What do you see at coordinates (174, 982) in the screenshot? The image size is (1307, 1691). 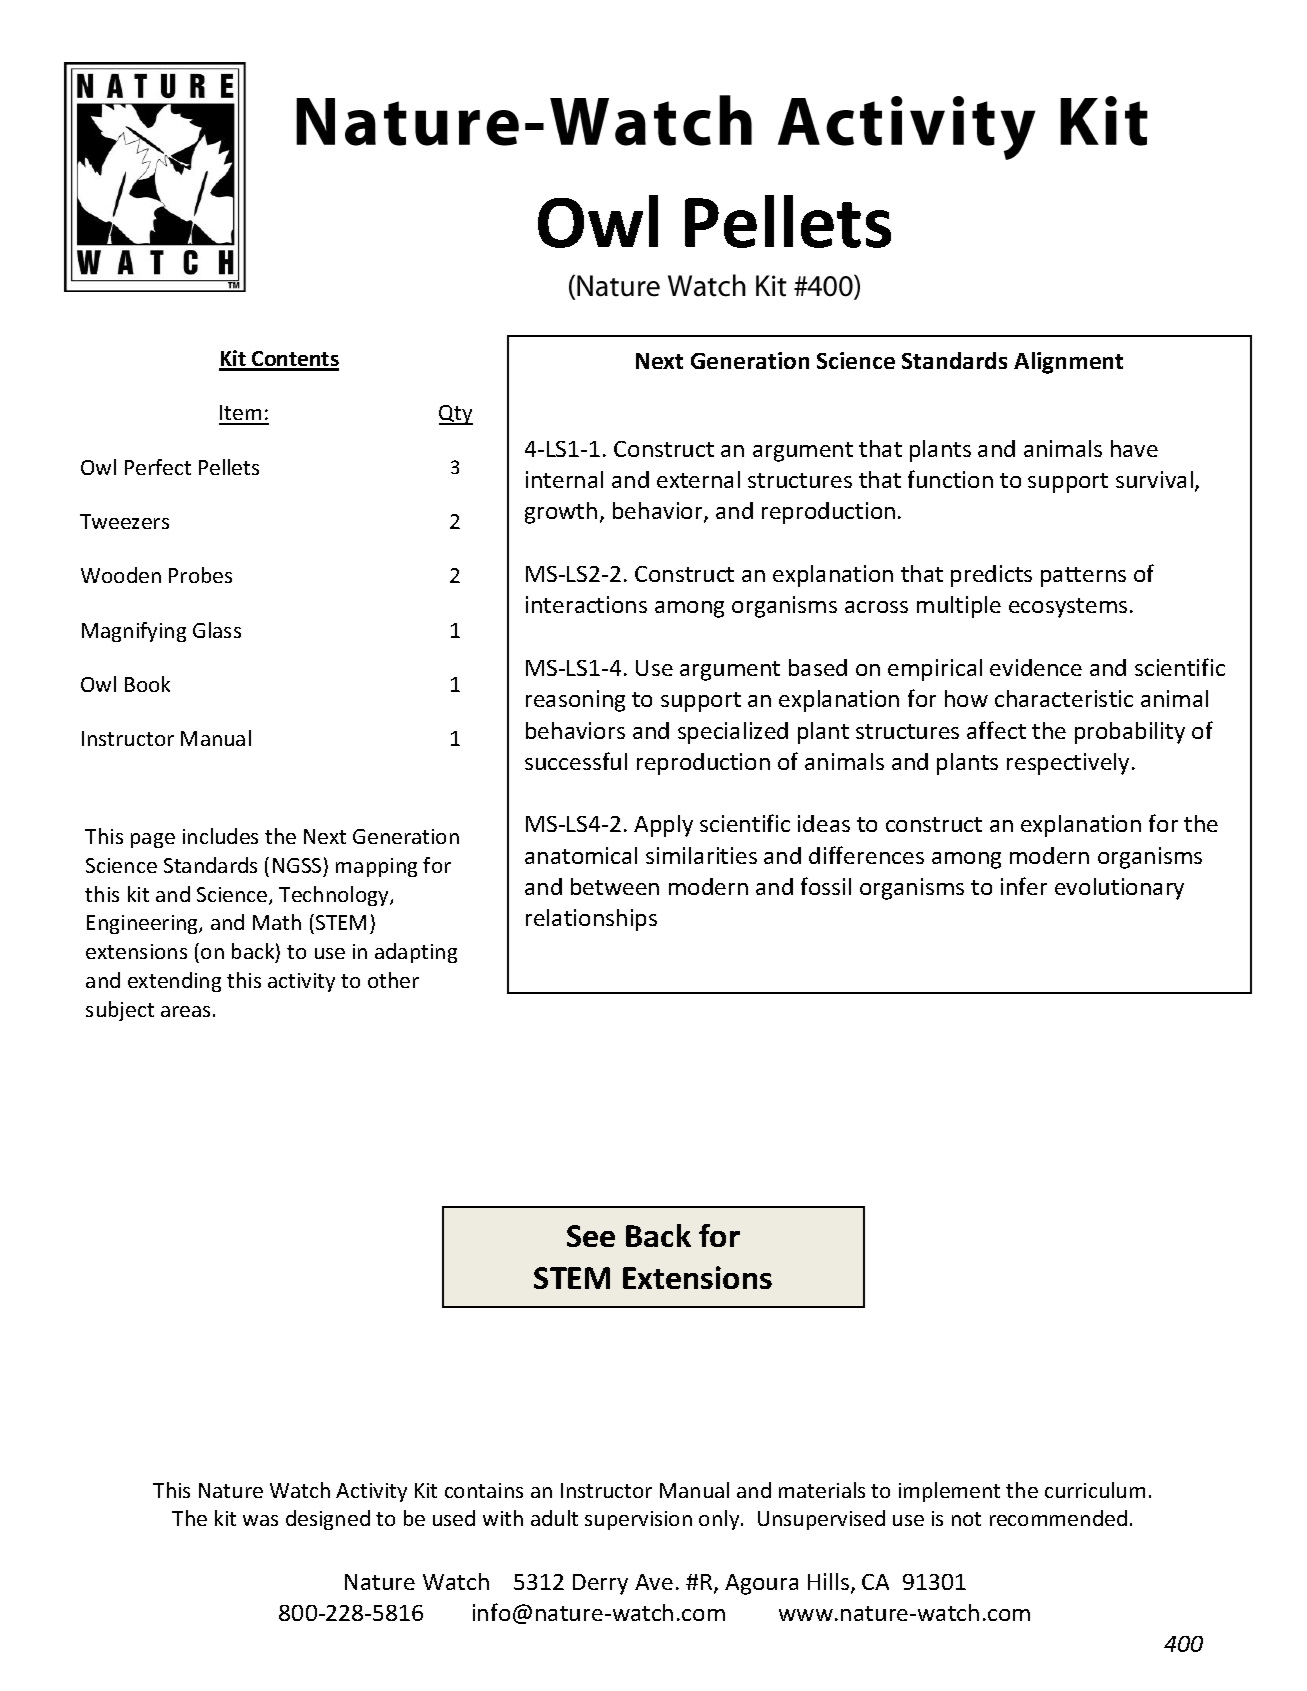 I see `extending` at bounding box center [174, 982].
